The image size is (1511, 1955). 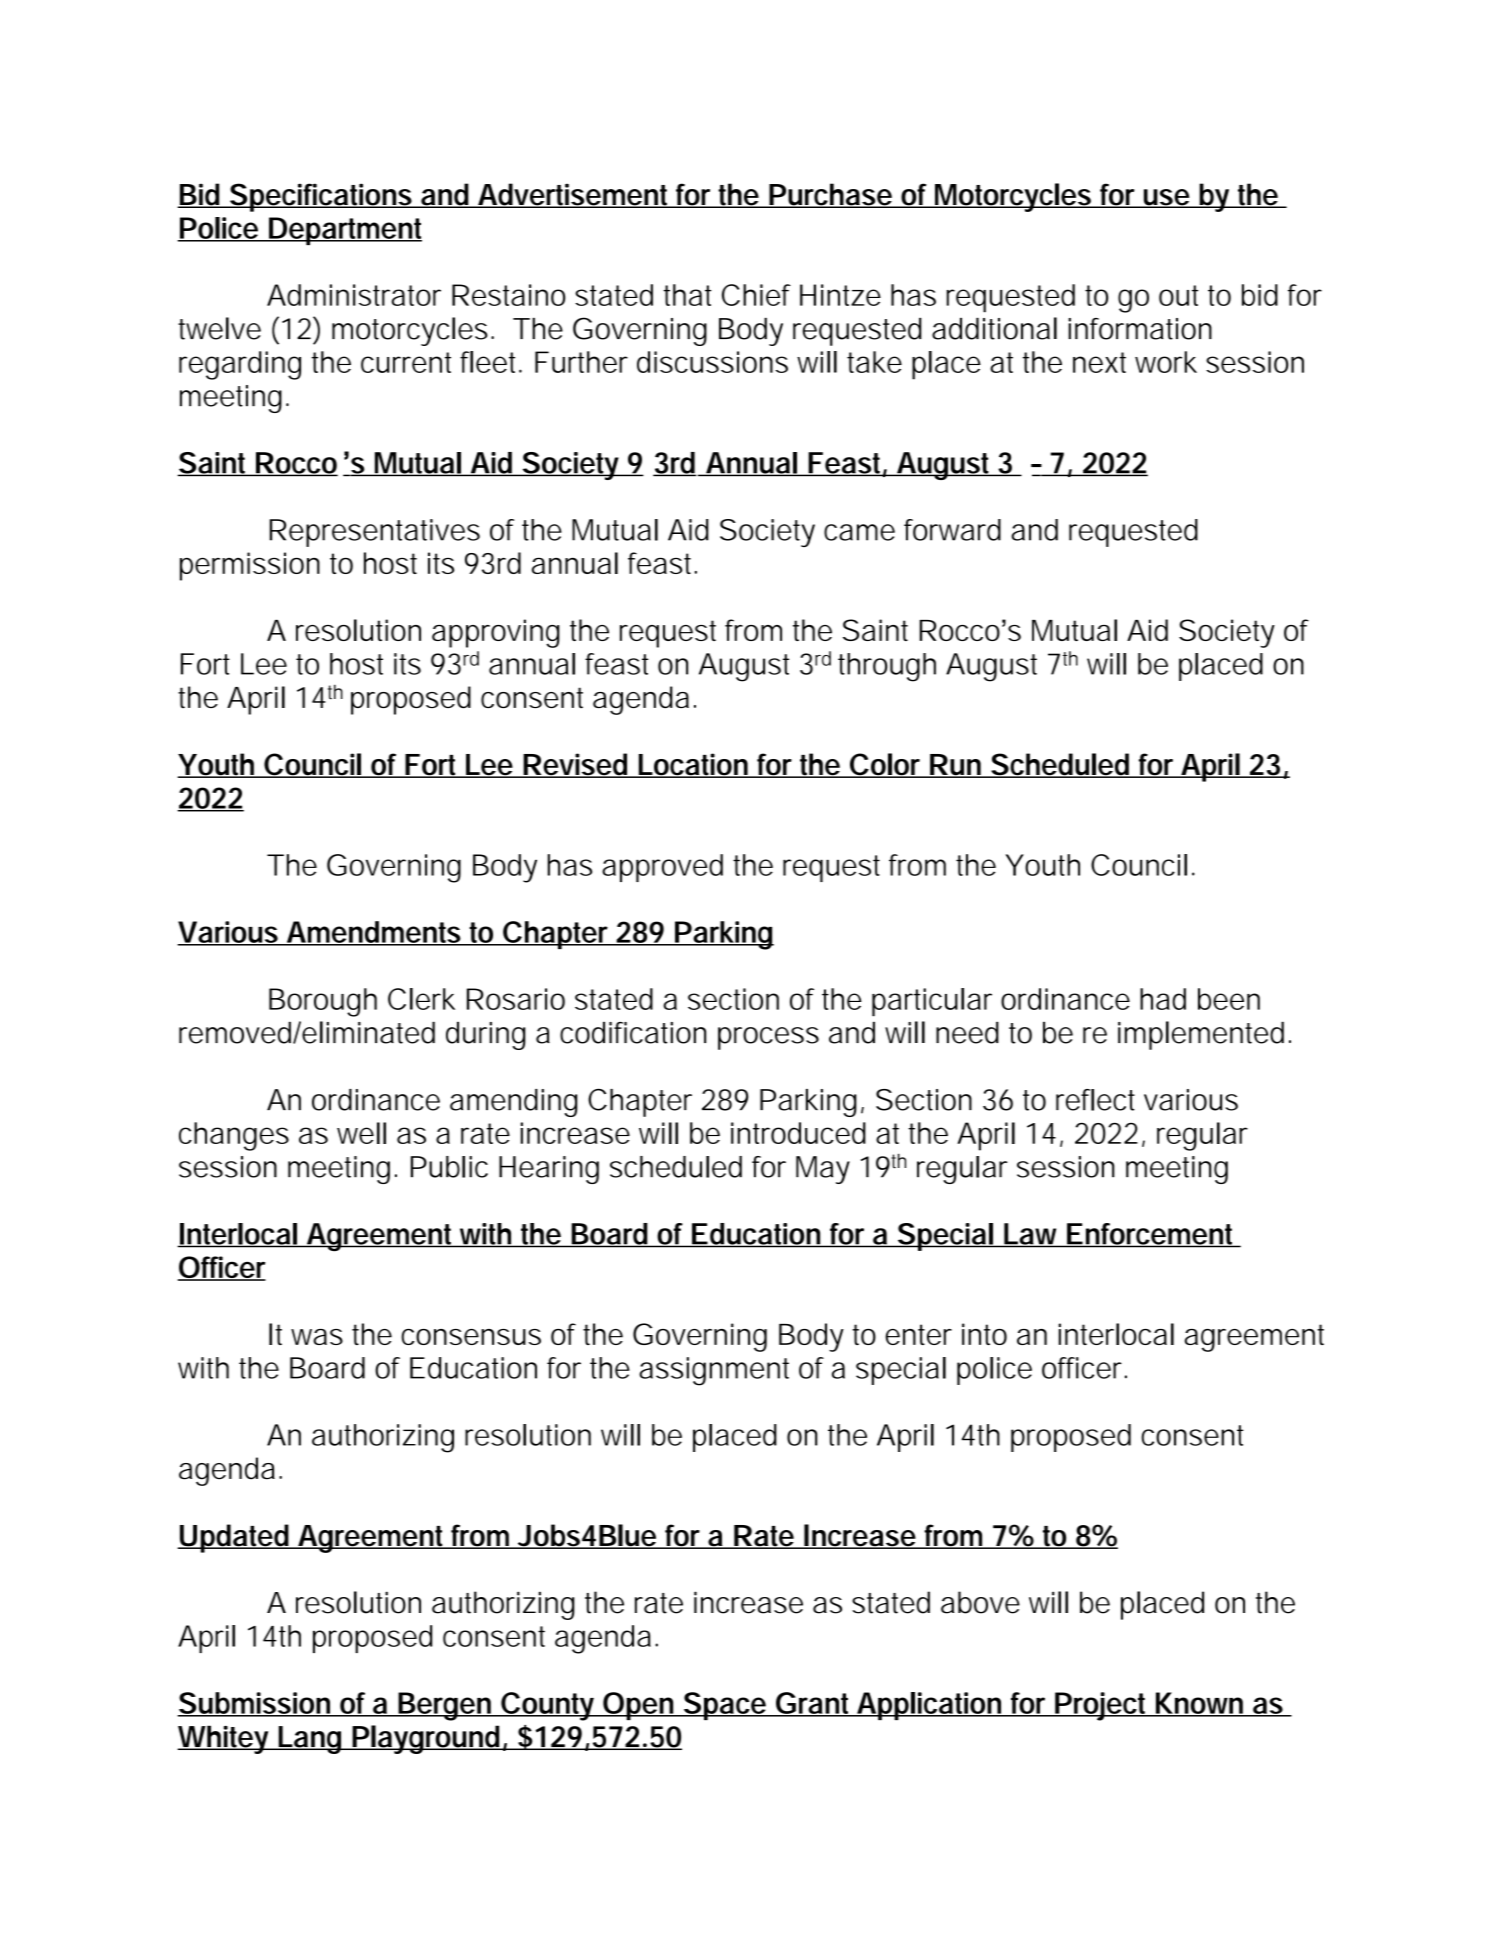 I want to click on Department, so click(x=344, y=231).
